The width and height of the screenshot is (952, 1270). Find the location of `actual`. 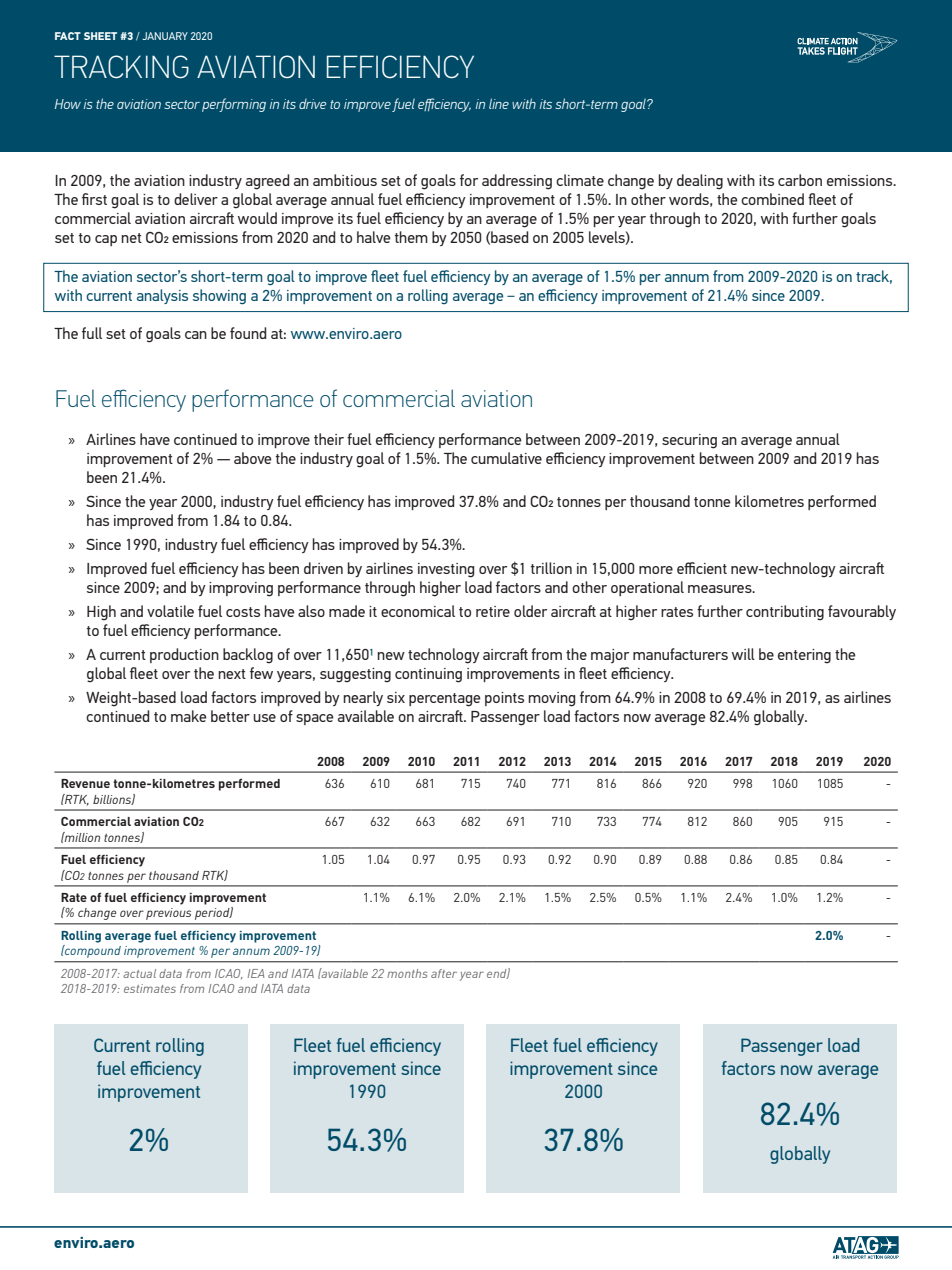

actual is located at coordinates (139, 973).
